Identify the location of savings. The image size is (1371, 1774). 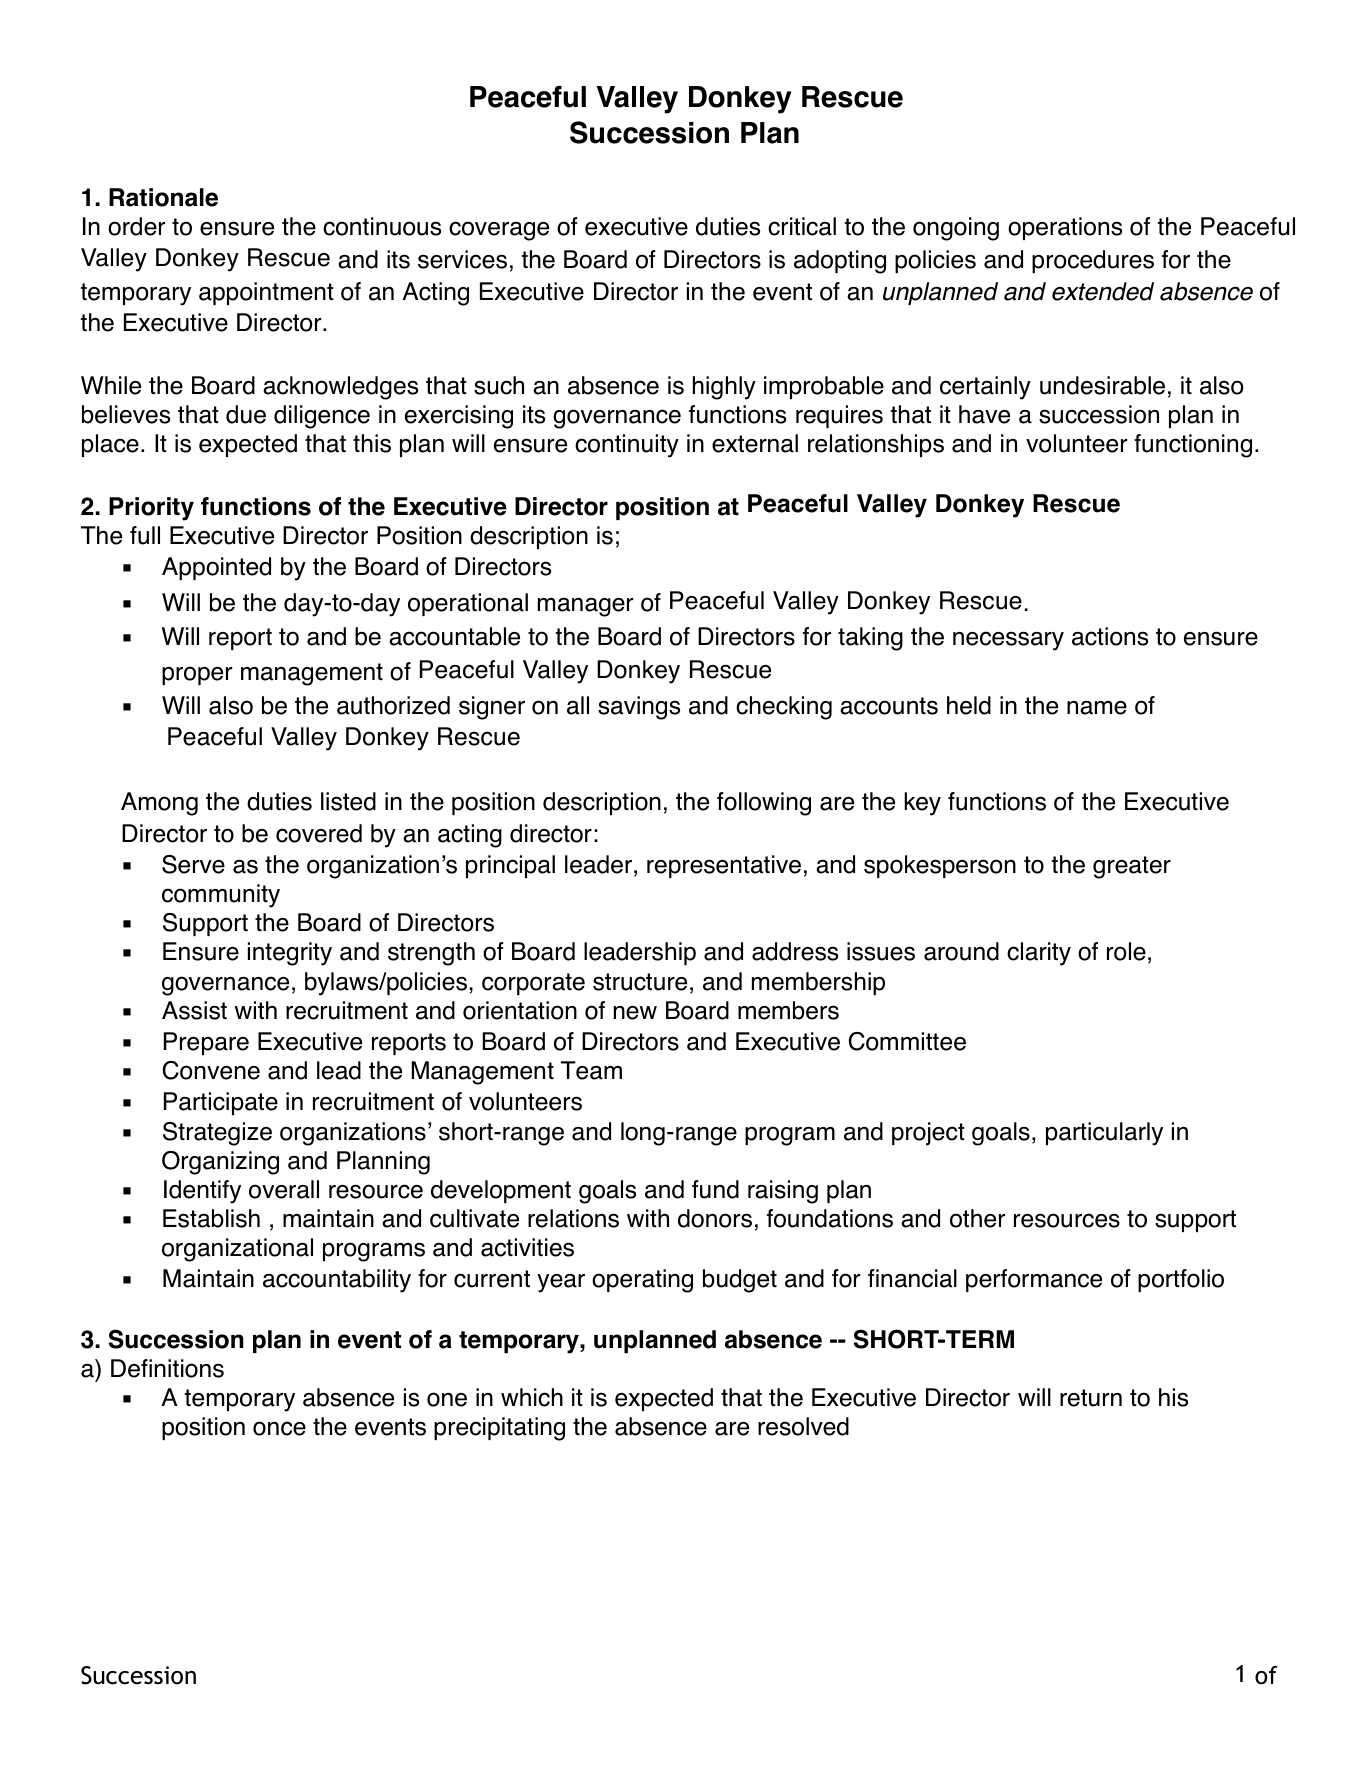
(639, 708).
